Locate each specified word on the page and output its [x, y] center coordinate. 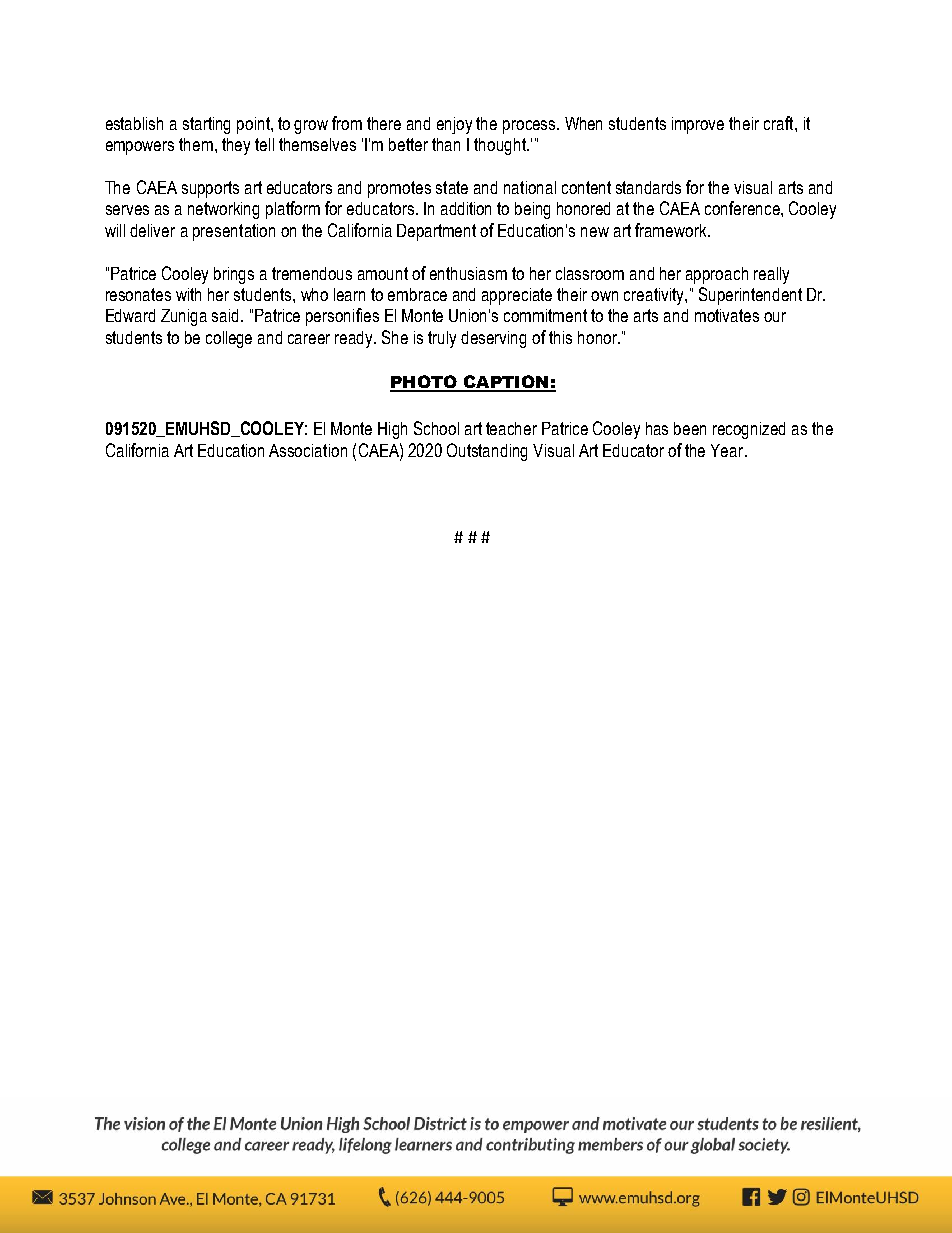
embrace [417, 294]
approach [717, 275]
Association [308, 450]
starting [206, 125]
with [188, 294]
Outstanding [487, 452]
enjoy [454, 125]
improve [698, 125]
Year [728, 450]
